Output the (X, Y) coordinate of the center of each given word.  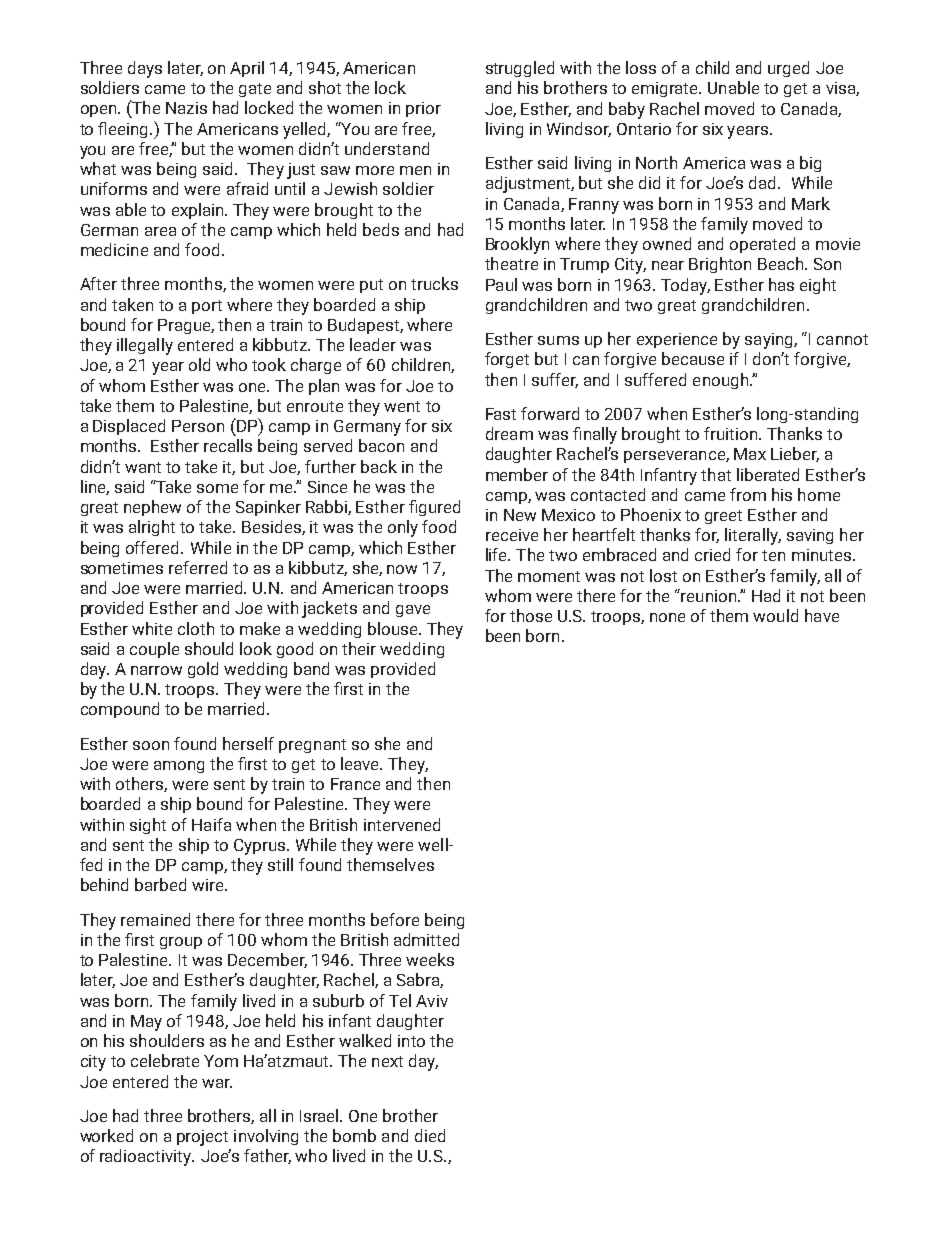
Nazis (186, 108)
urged (788, 69)
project (202, 1138)
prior (423, 109)
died (430, 1135)
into (411, 1041)
